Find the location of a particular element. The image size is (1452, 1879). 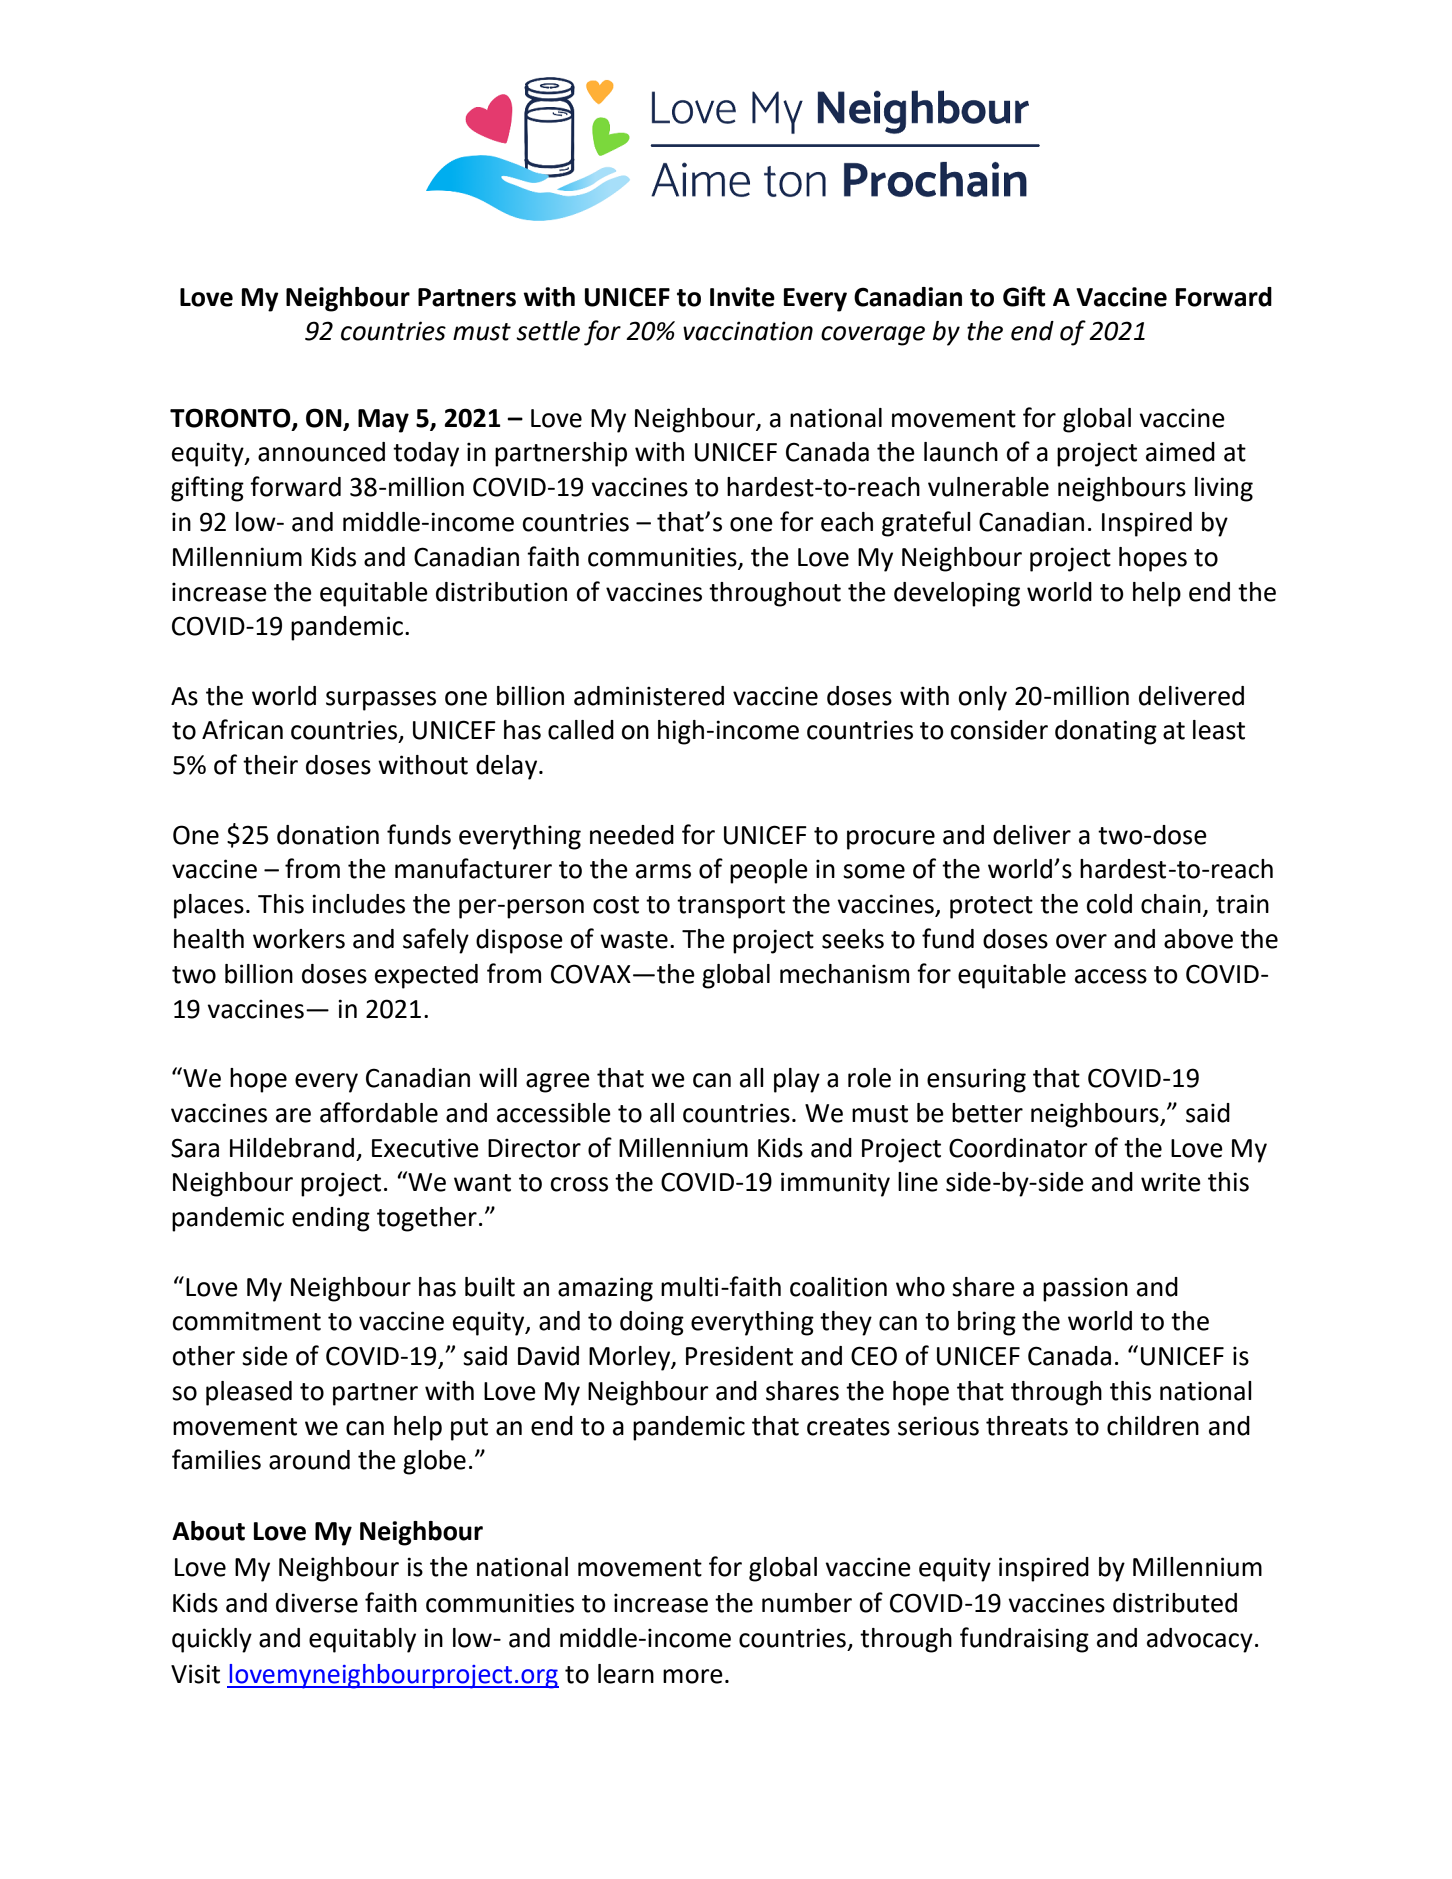

distributed is located at coordinates (1175, 1603).
